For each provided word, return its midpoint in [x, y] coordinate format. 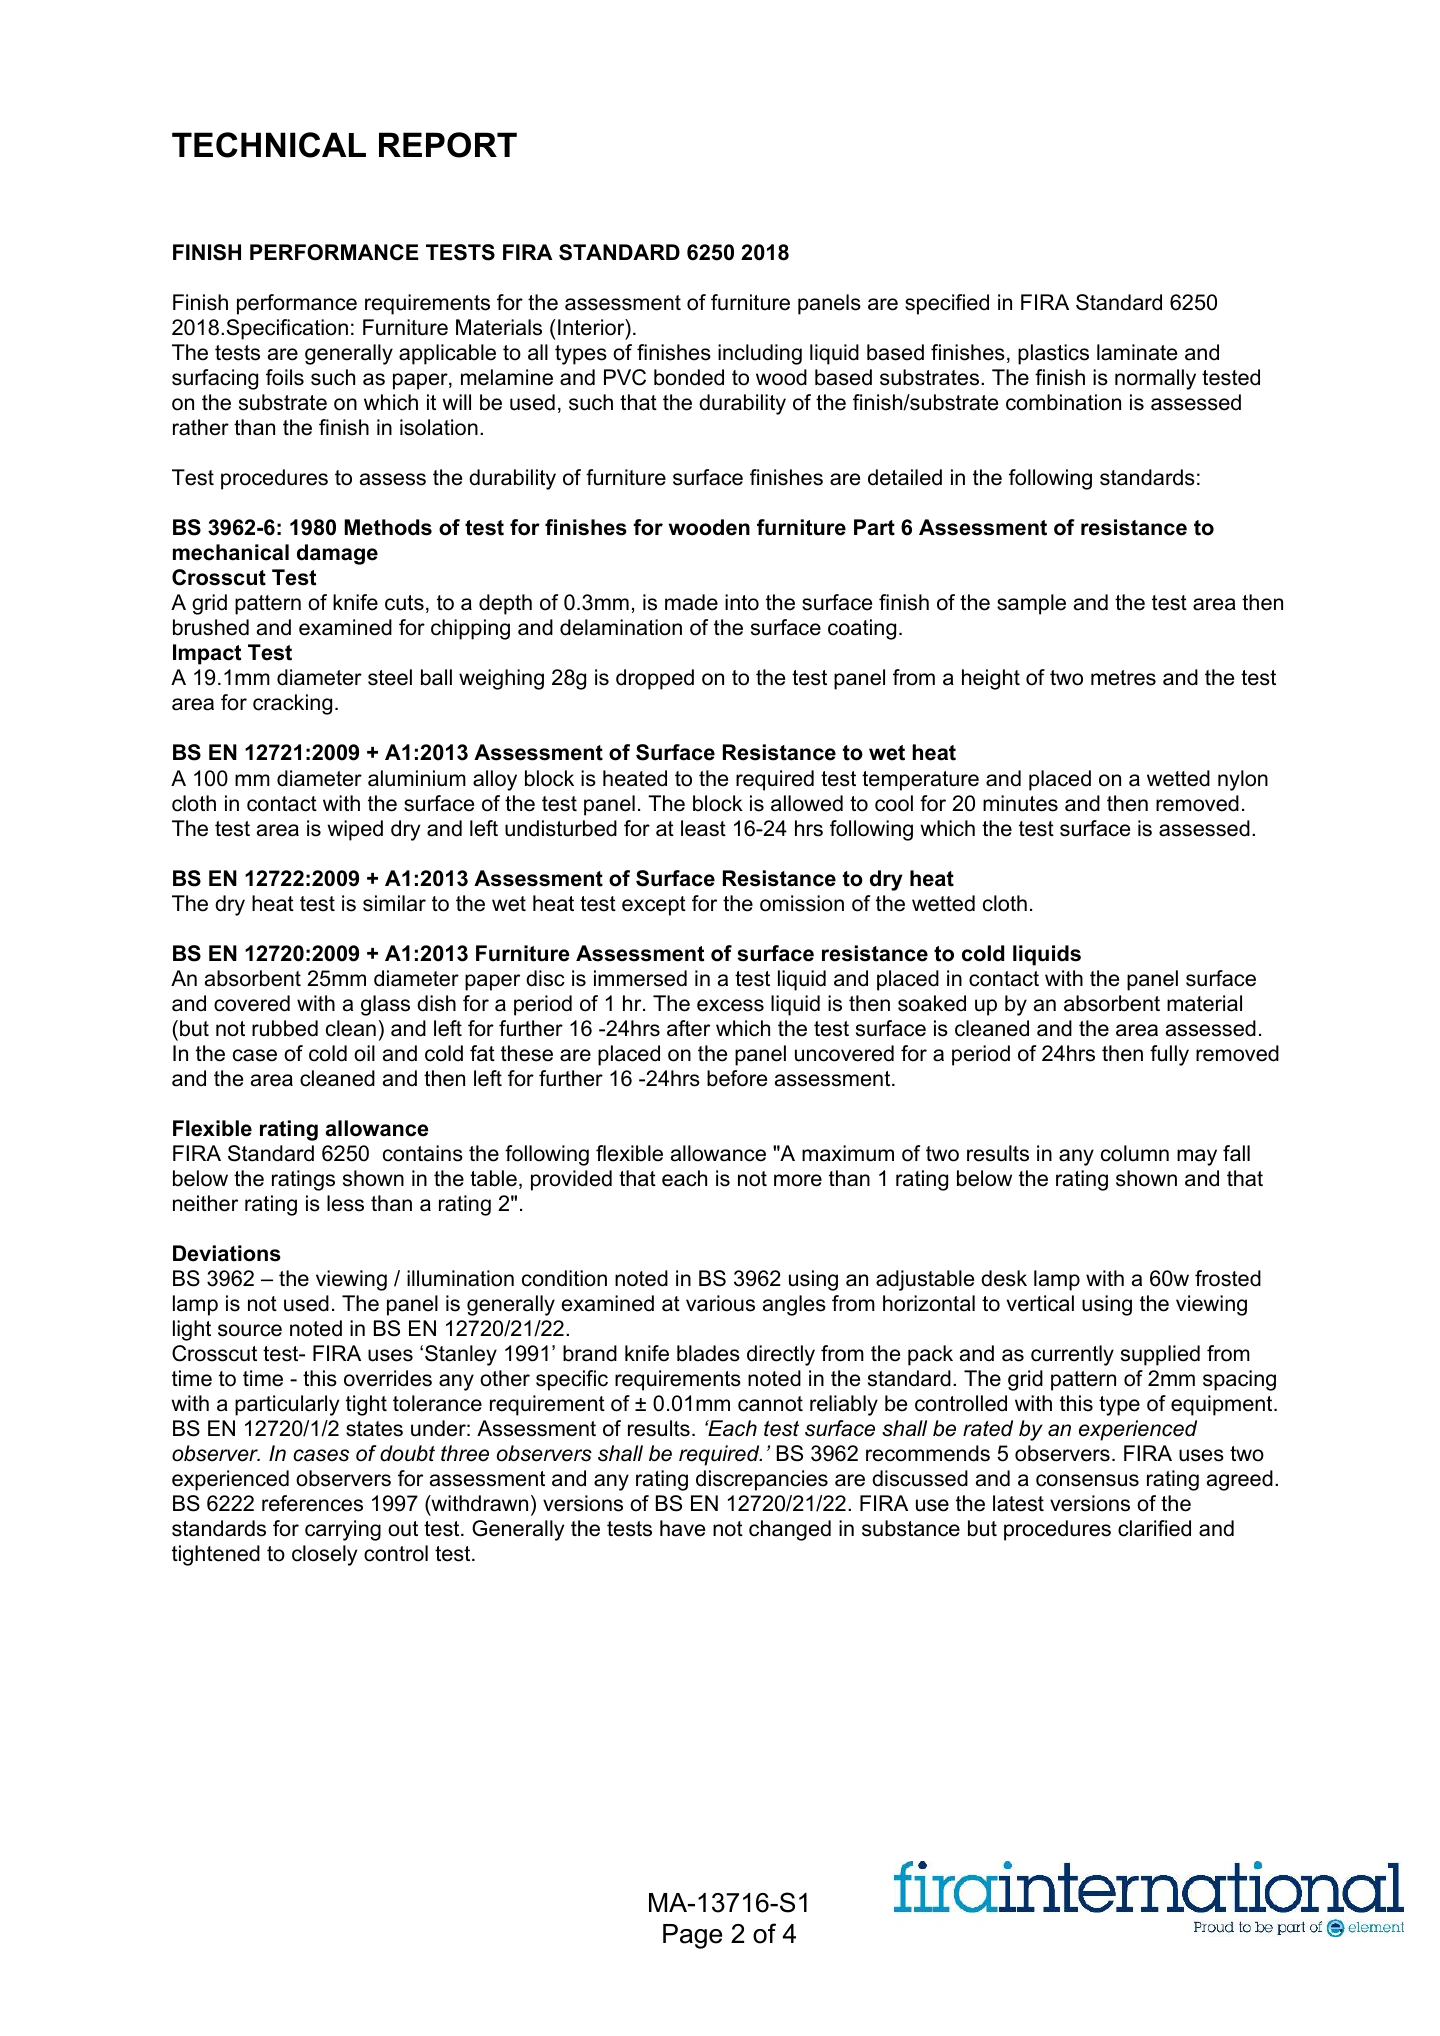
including [760, 354]
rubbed [285, 1028]
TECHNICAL [269, 145]
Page [692, 1936]
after [688, 1028]
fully [1169, 1055]
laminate [1137, 352]
